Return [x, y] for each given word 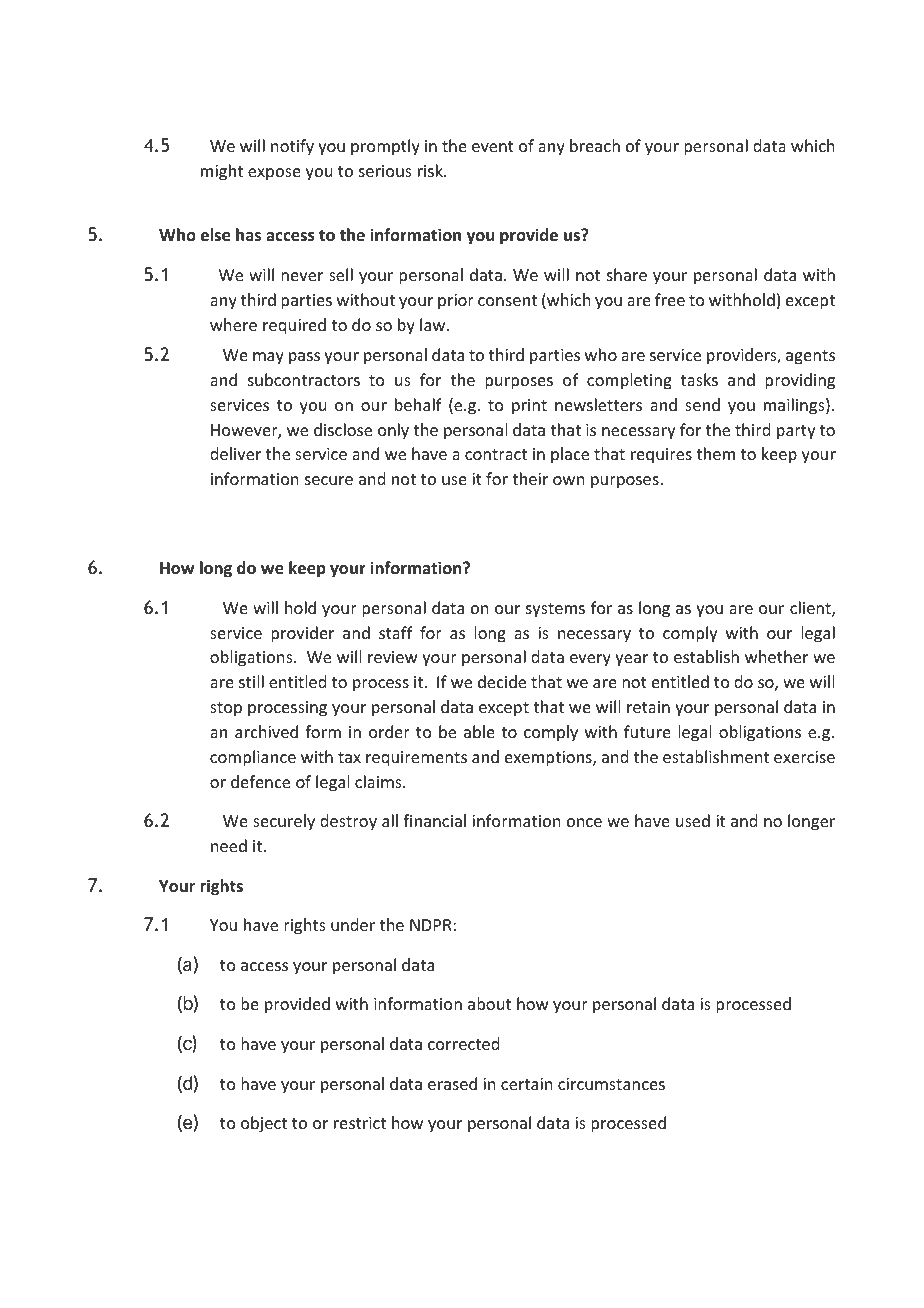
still [251, 681]
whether [776, 656]
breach [595, 145]
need [229, 845]
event [493, 146]
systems [555, 610]
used [693, 820]
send [702, 404]
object [264, 1124]
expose [274, 174]
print [529, 407]
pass [304, 358]
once [584, 822]
